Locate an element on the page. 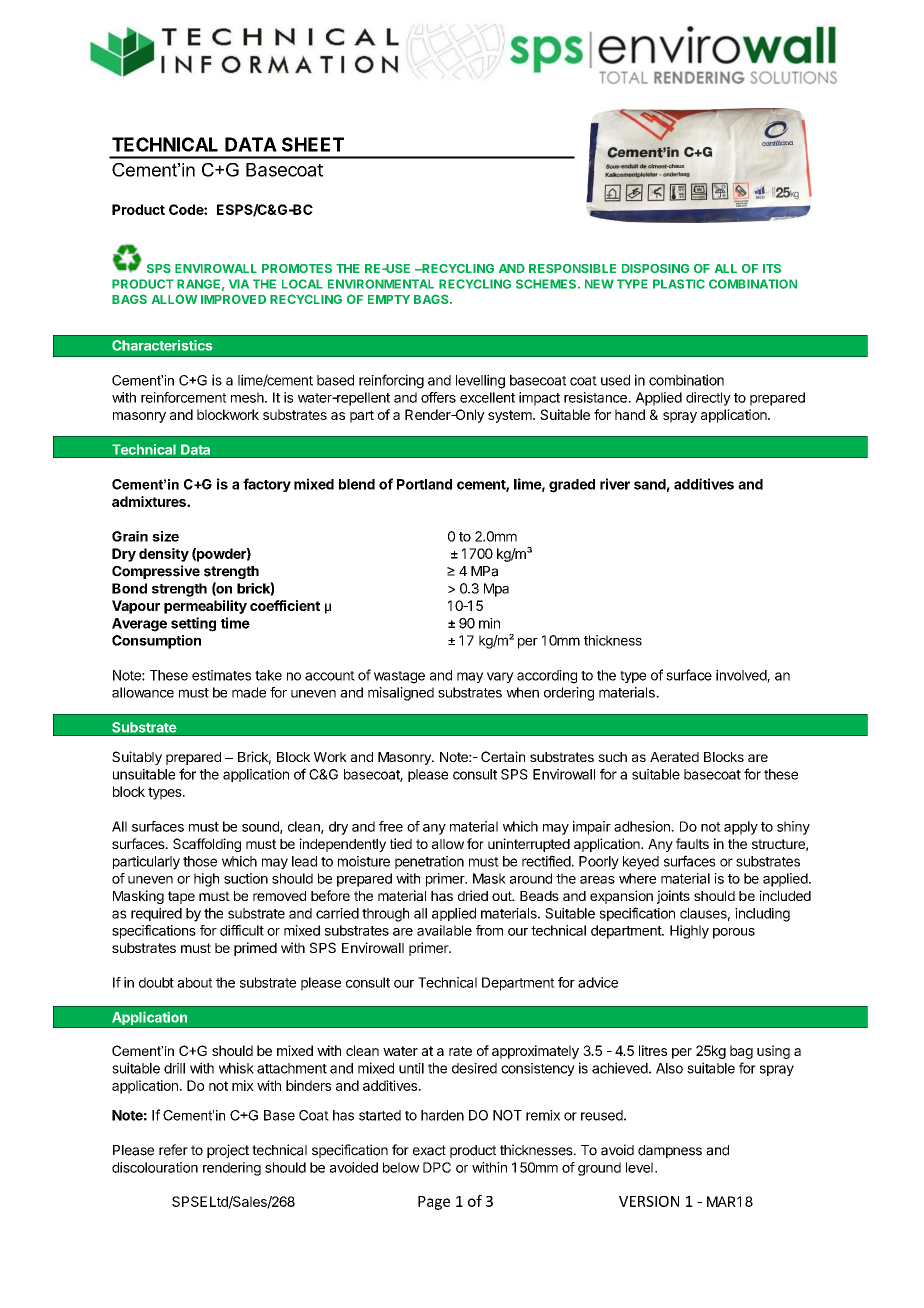  ENVIRONMENTAL is located at coordinates (381, 284).
